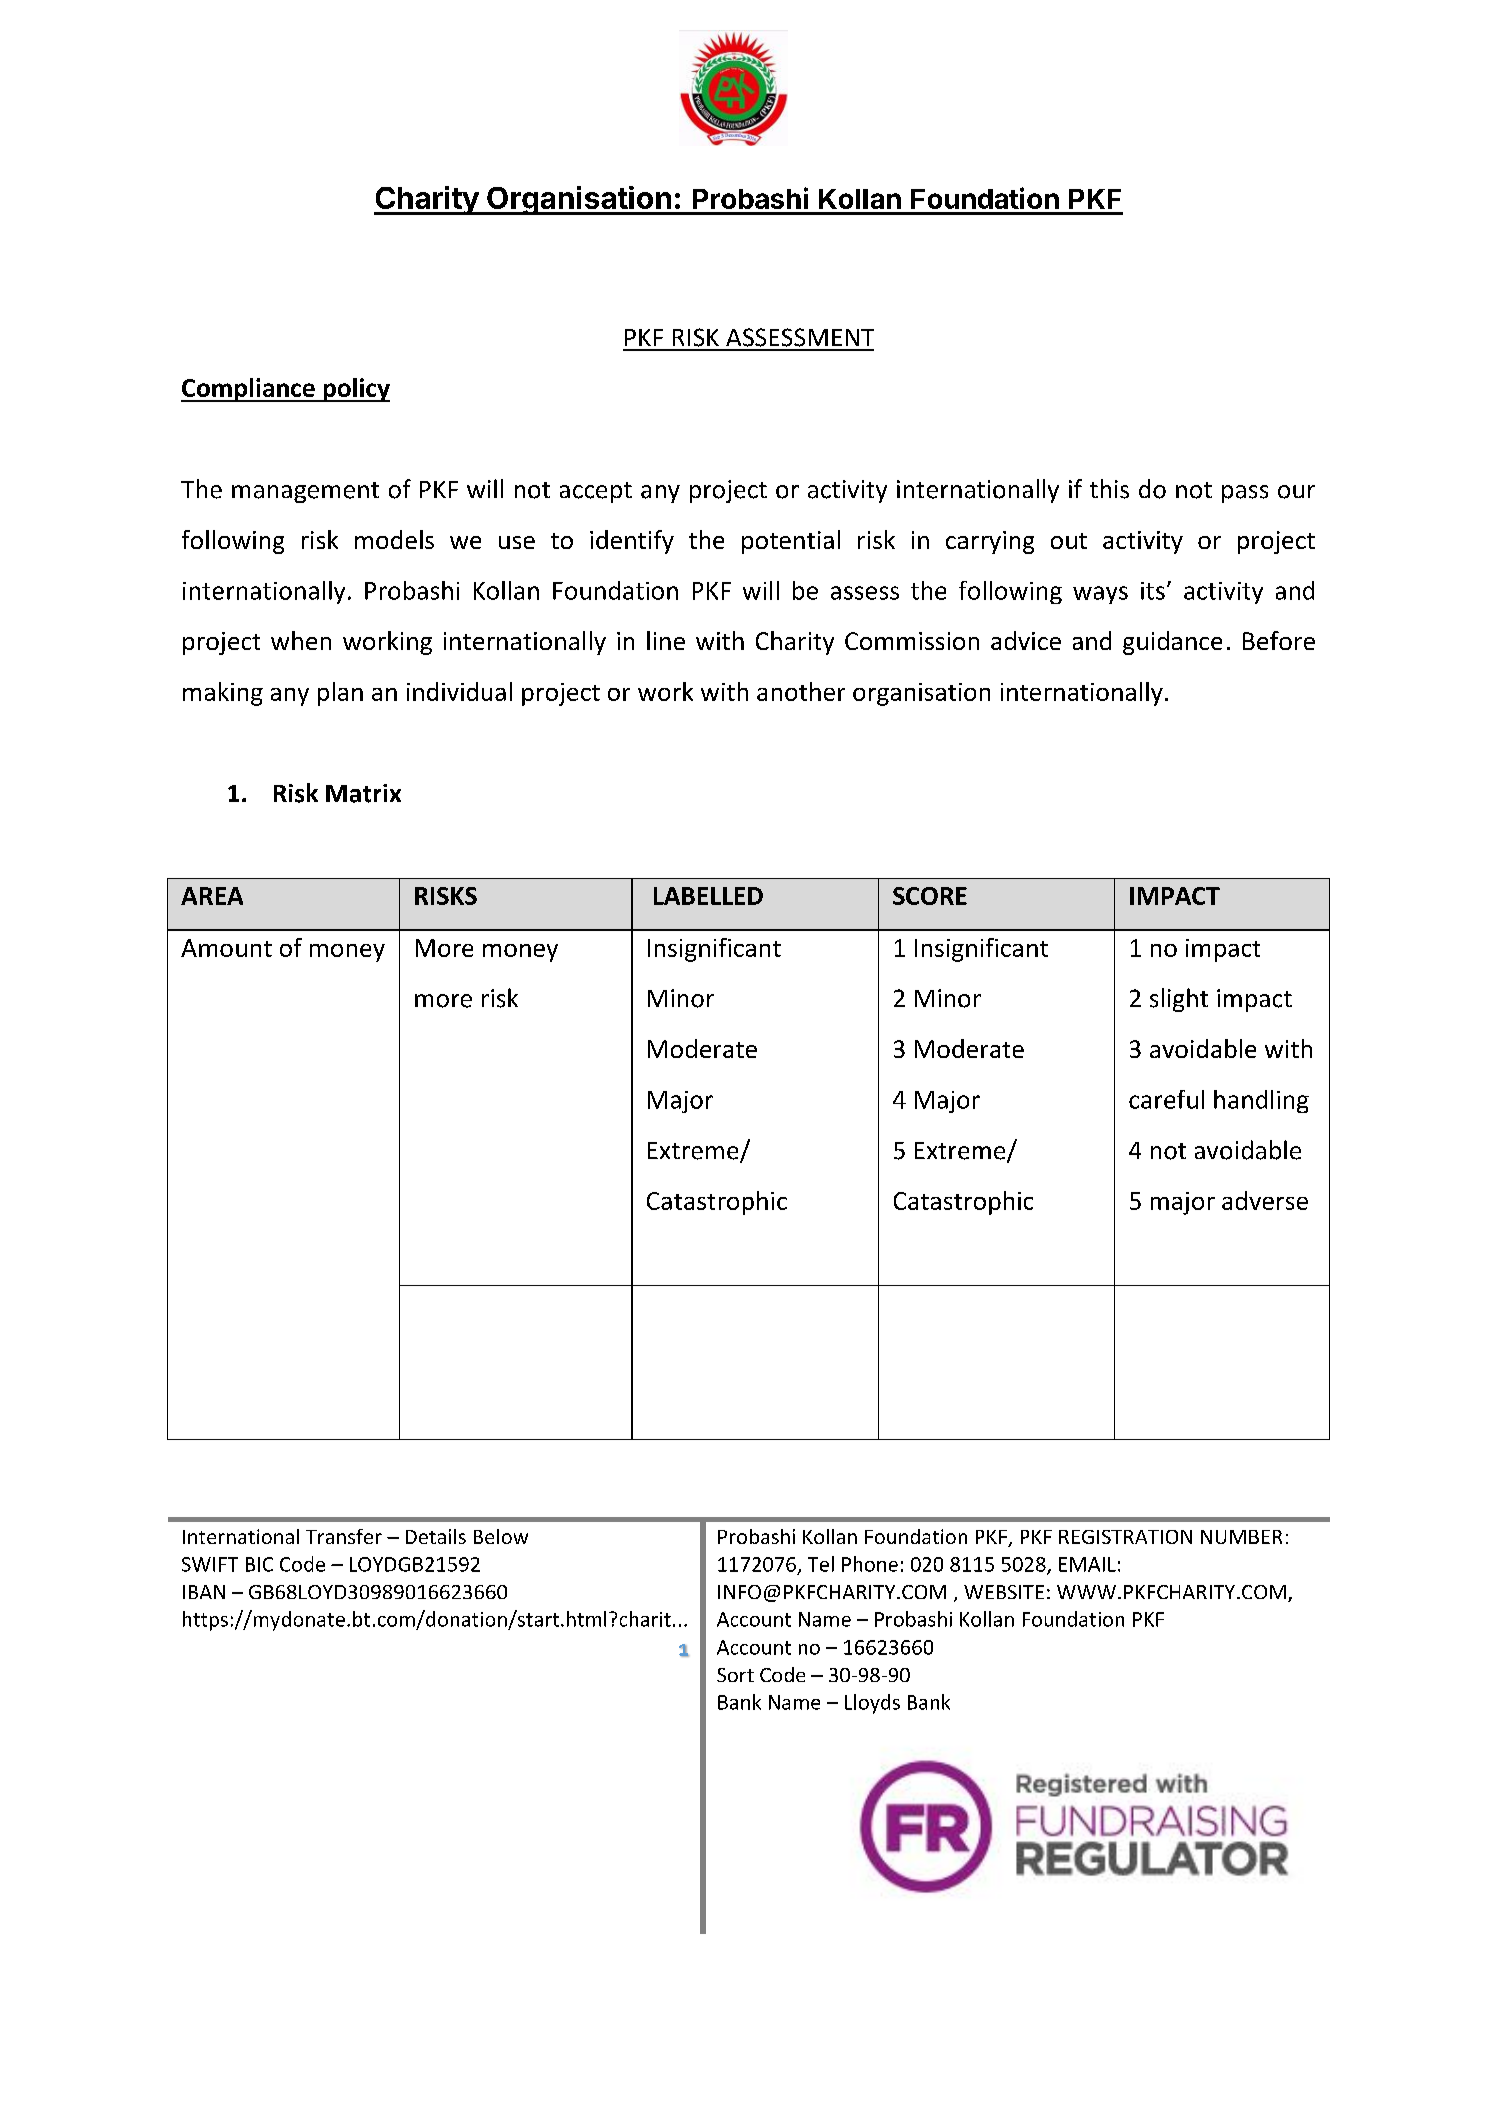  What do you see at coordinates (1109, 489) in the page?
I see `this` at bounding box center [1109, 489].
